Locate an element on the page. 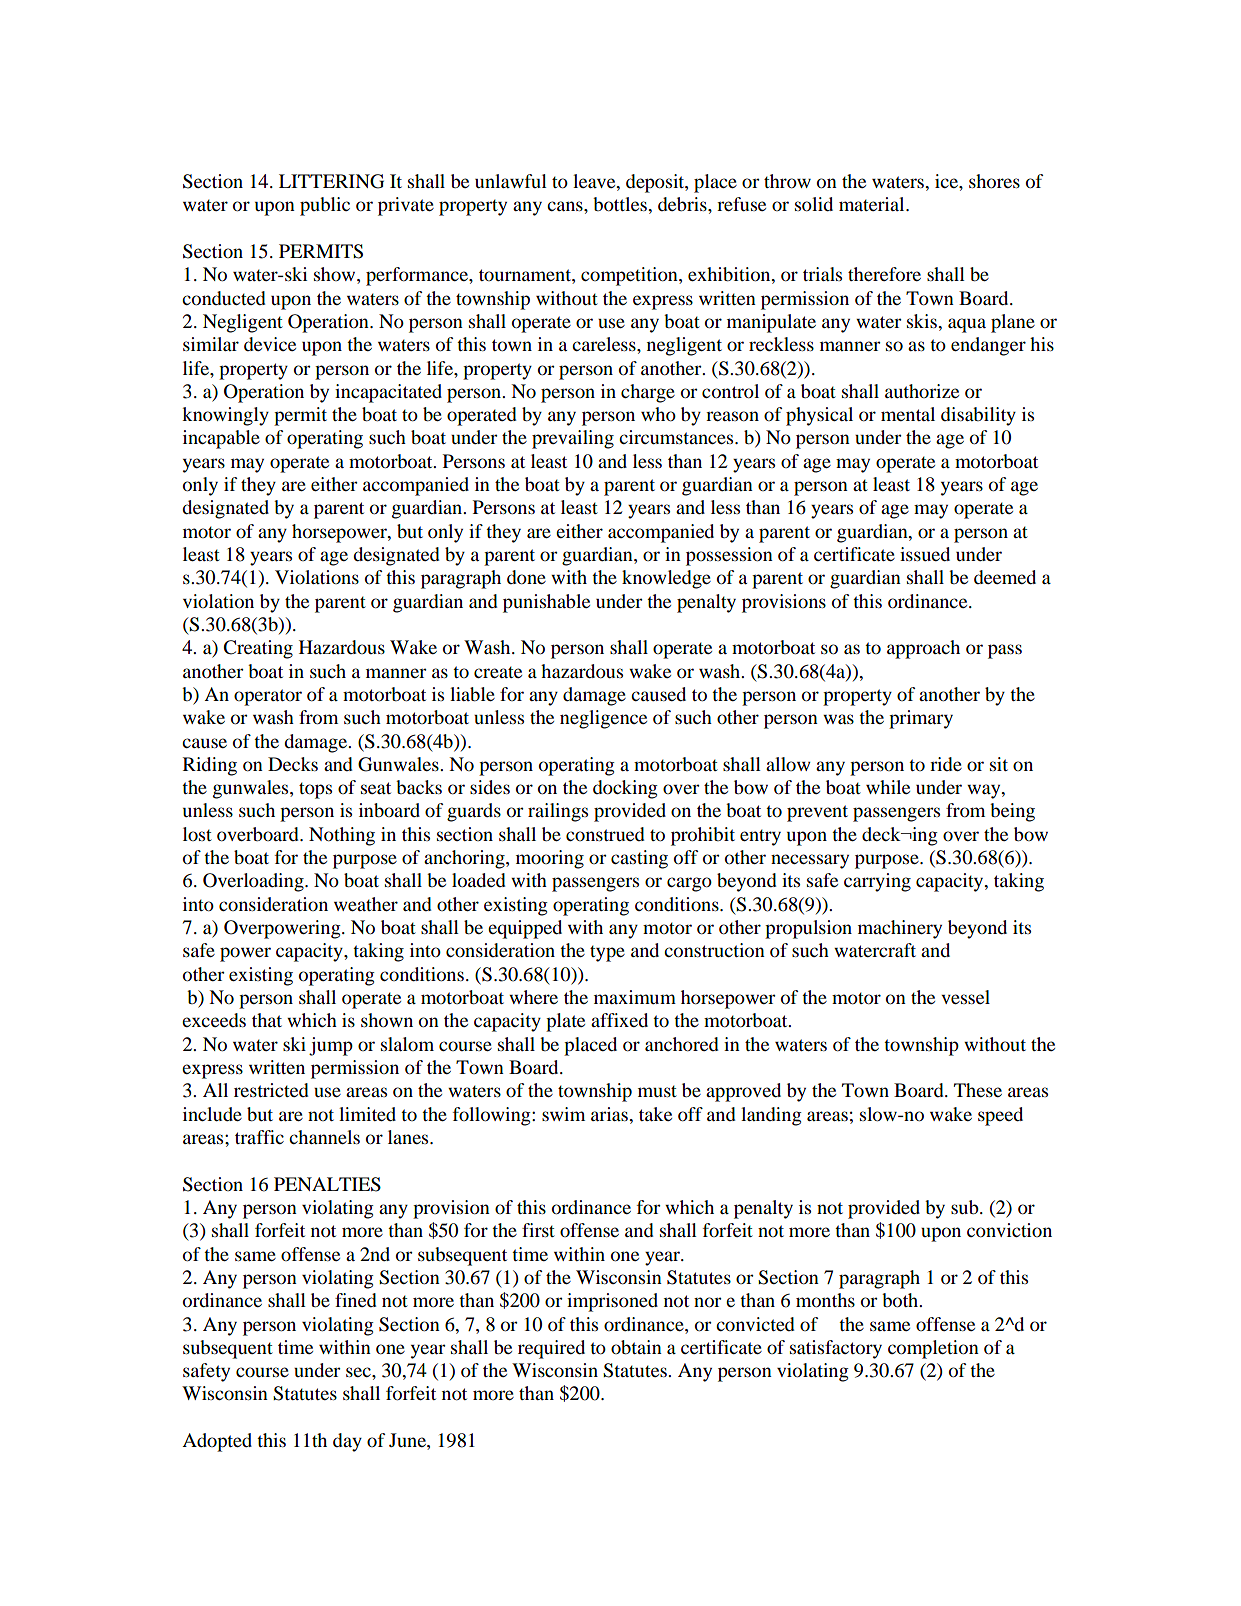 Image resolution: width=1241 pixels, height=1606 pixels. affixed is located at coordinates (619, 1020).
